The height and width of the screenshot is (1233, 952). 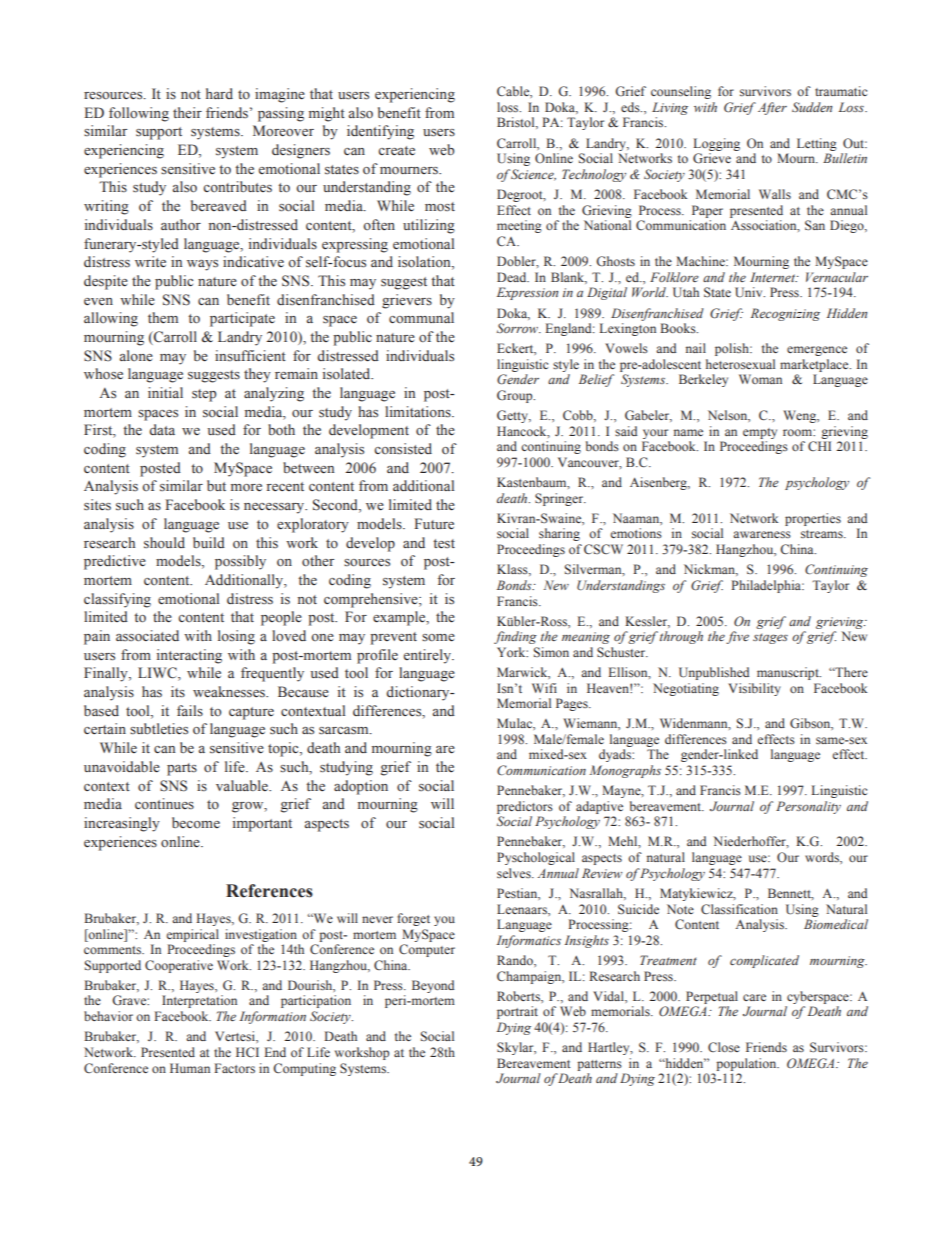 What do you see at coordinates (762, 534) in the screenshot?
I see `awareness` at bounding box center [762, 534].
